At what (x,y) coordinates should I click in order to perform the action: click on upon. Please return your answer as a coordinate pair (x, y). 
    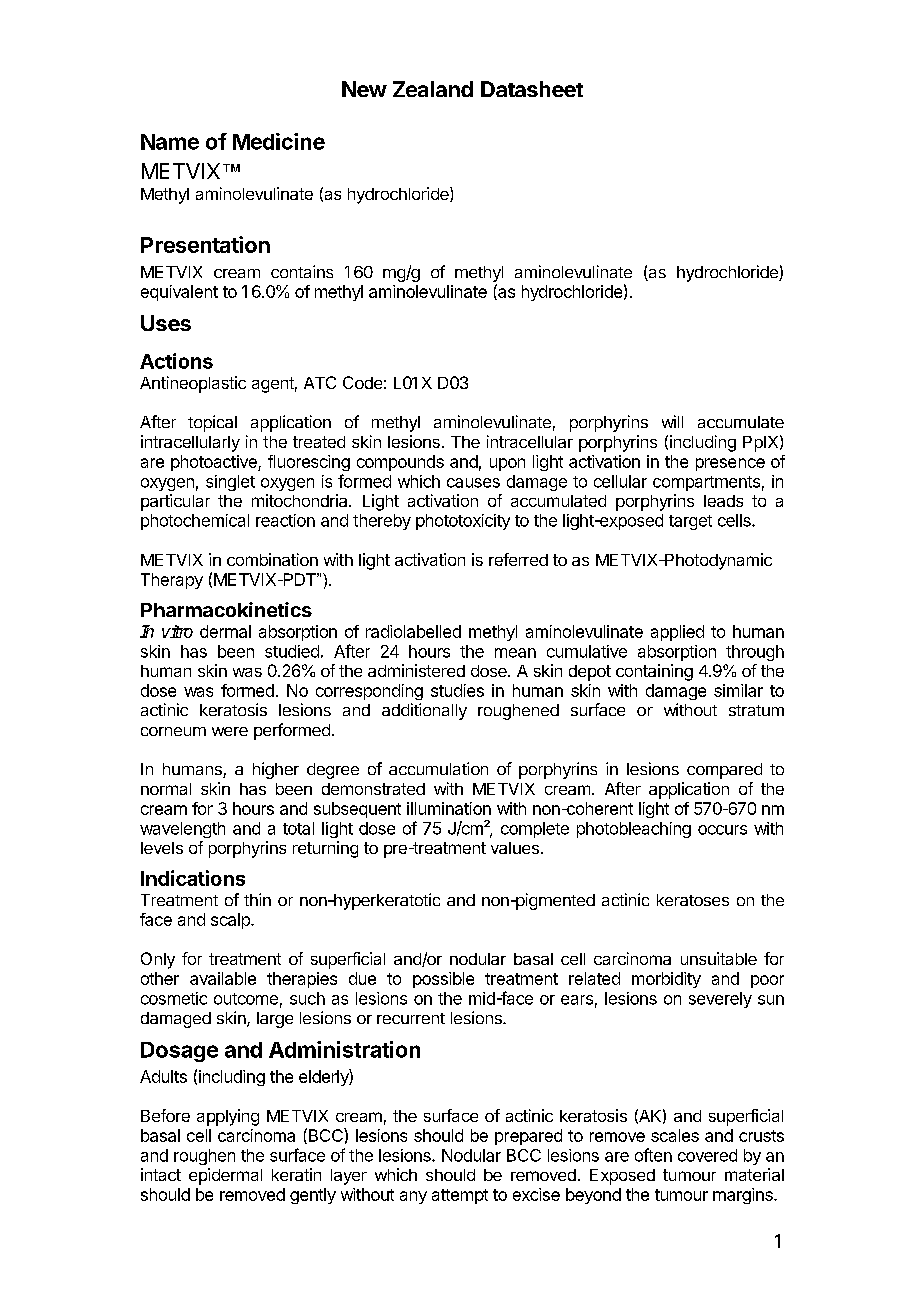
    Looking at the image, I should click on (507, 464).
